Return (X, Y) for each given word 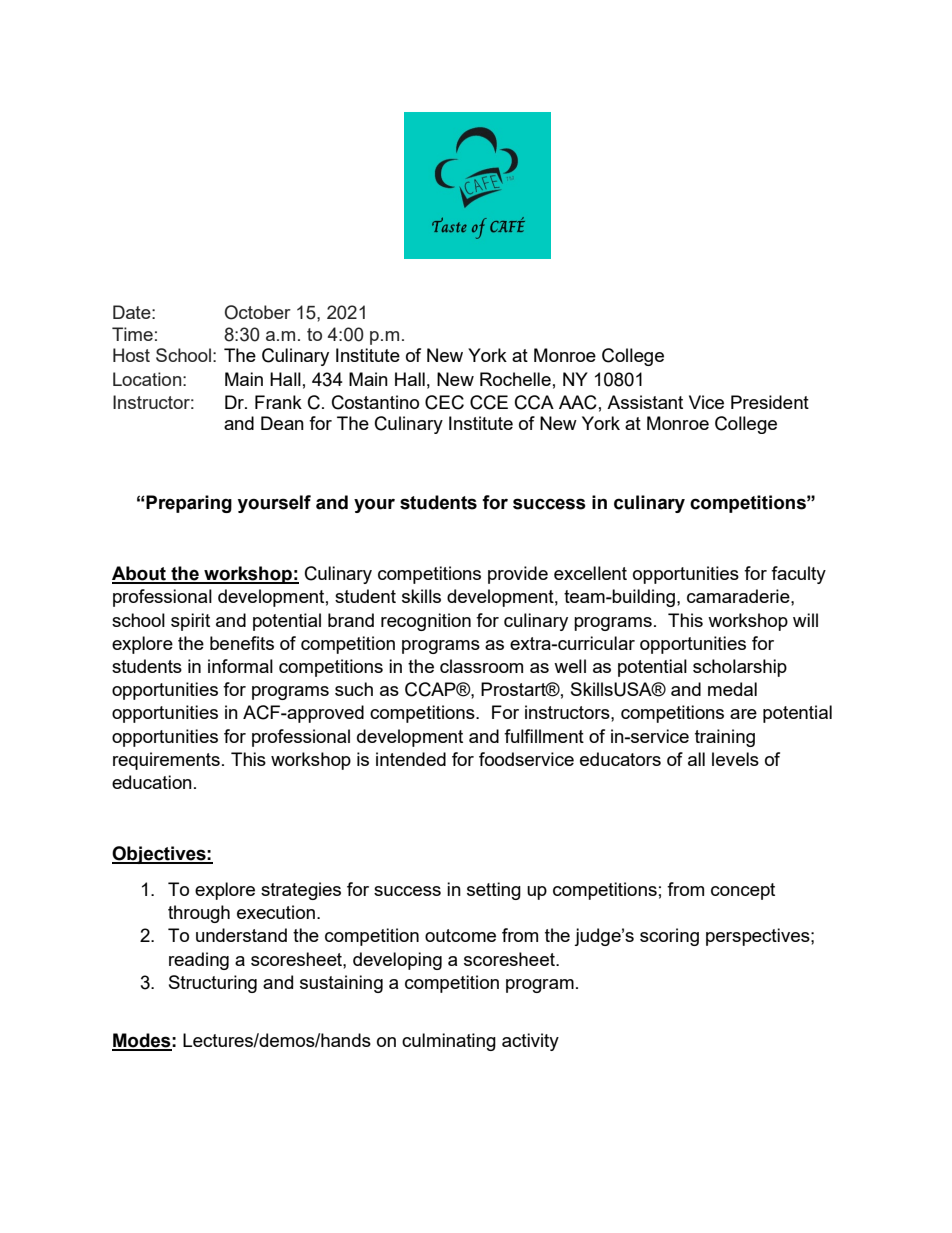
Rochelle (515, 379)
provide (518, 575)
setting (494, 891)
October (258, 312)
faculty (798, 575)
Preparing (188, 504)
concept (743, 891)
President (770, 402)
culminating (449, 1042)
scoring (669, 937)
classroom (481, 666)
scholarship (740, 668)
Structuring (213, 984)
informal (240, 666)
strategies (301, 891)
